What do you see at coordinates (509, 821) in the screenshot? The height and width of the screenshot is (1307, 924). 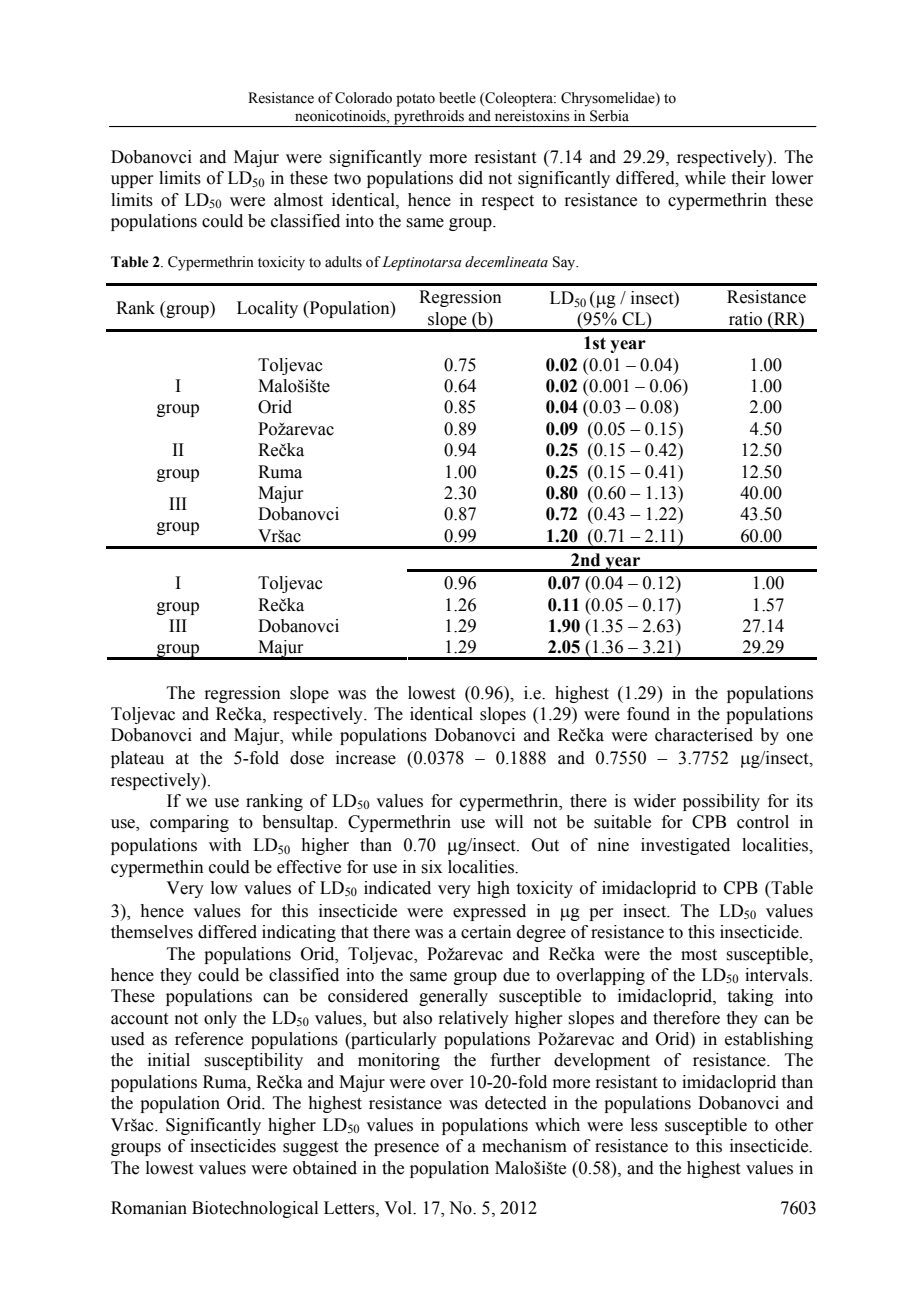 I see `will` at bounding box center [509, 821].
